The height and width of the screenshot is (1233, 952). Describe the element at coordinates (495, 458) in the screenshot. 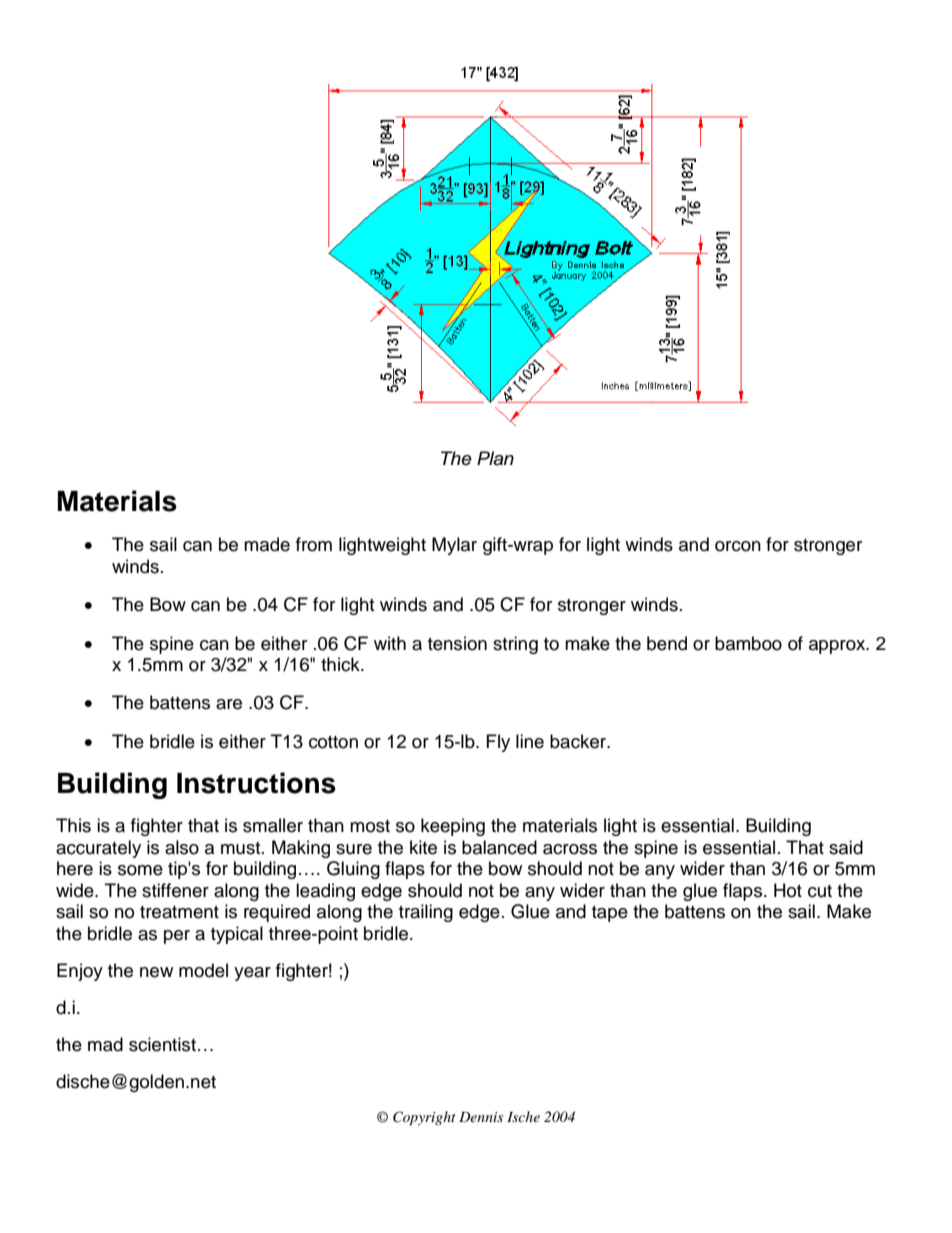

I see `Plan` at that location.
